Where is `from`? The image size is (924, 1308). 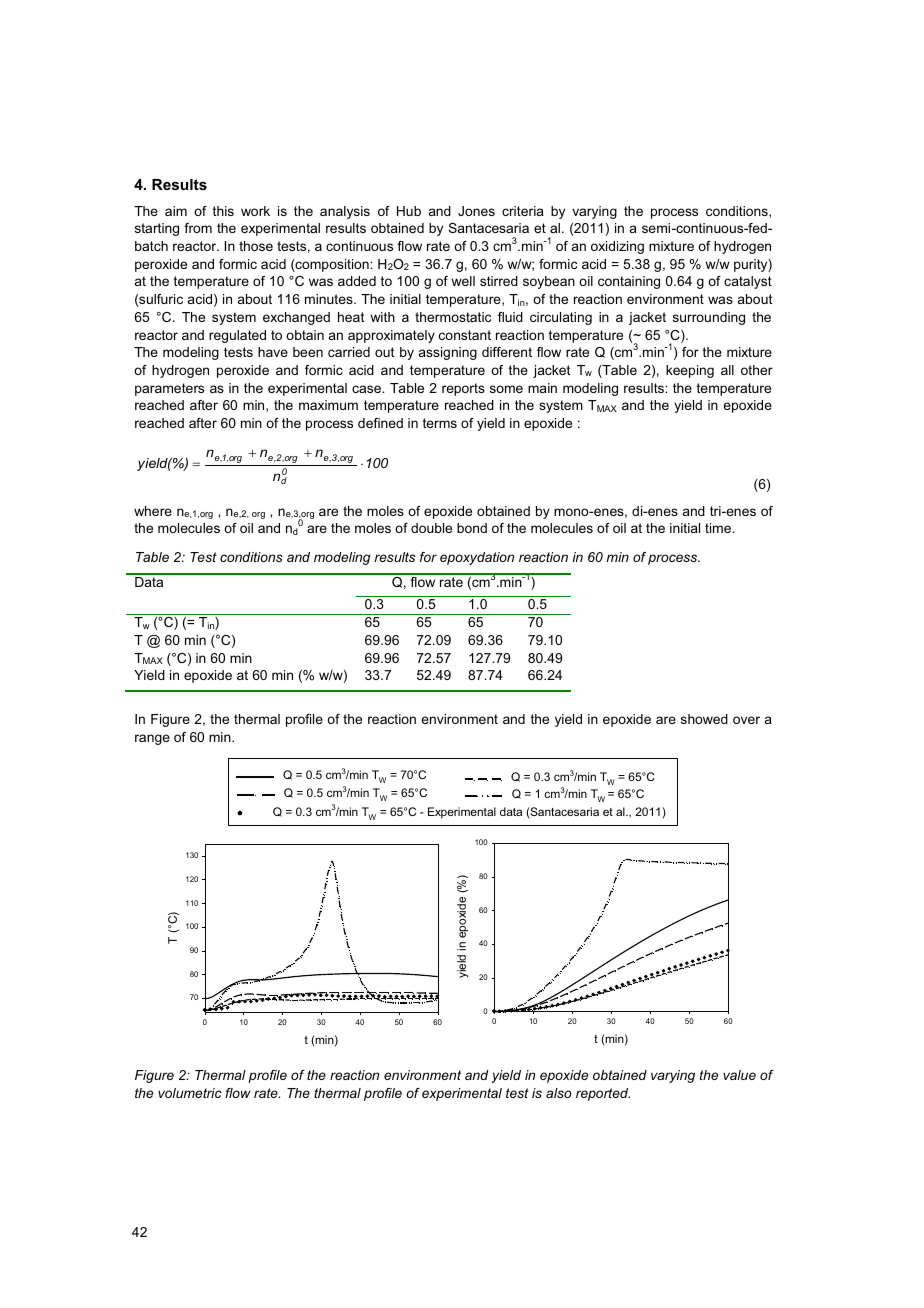
from is located at coordinates (198, 228).
